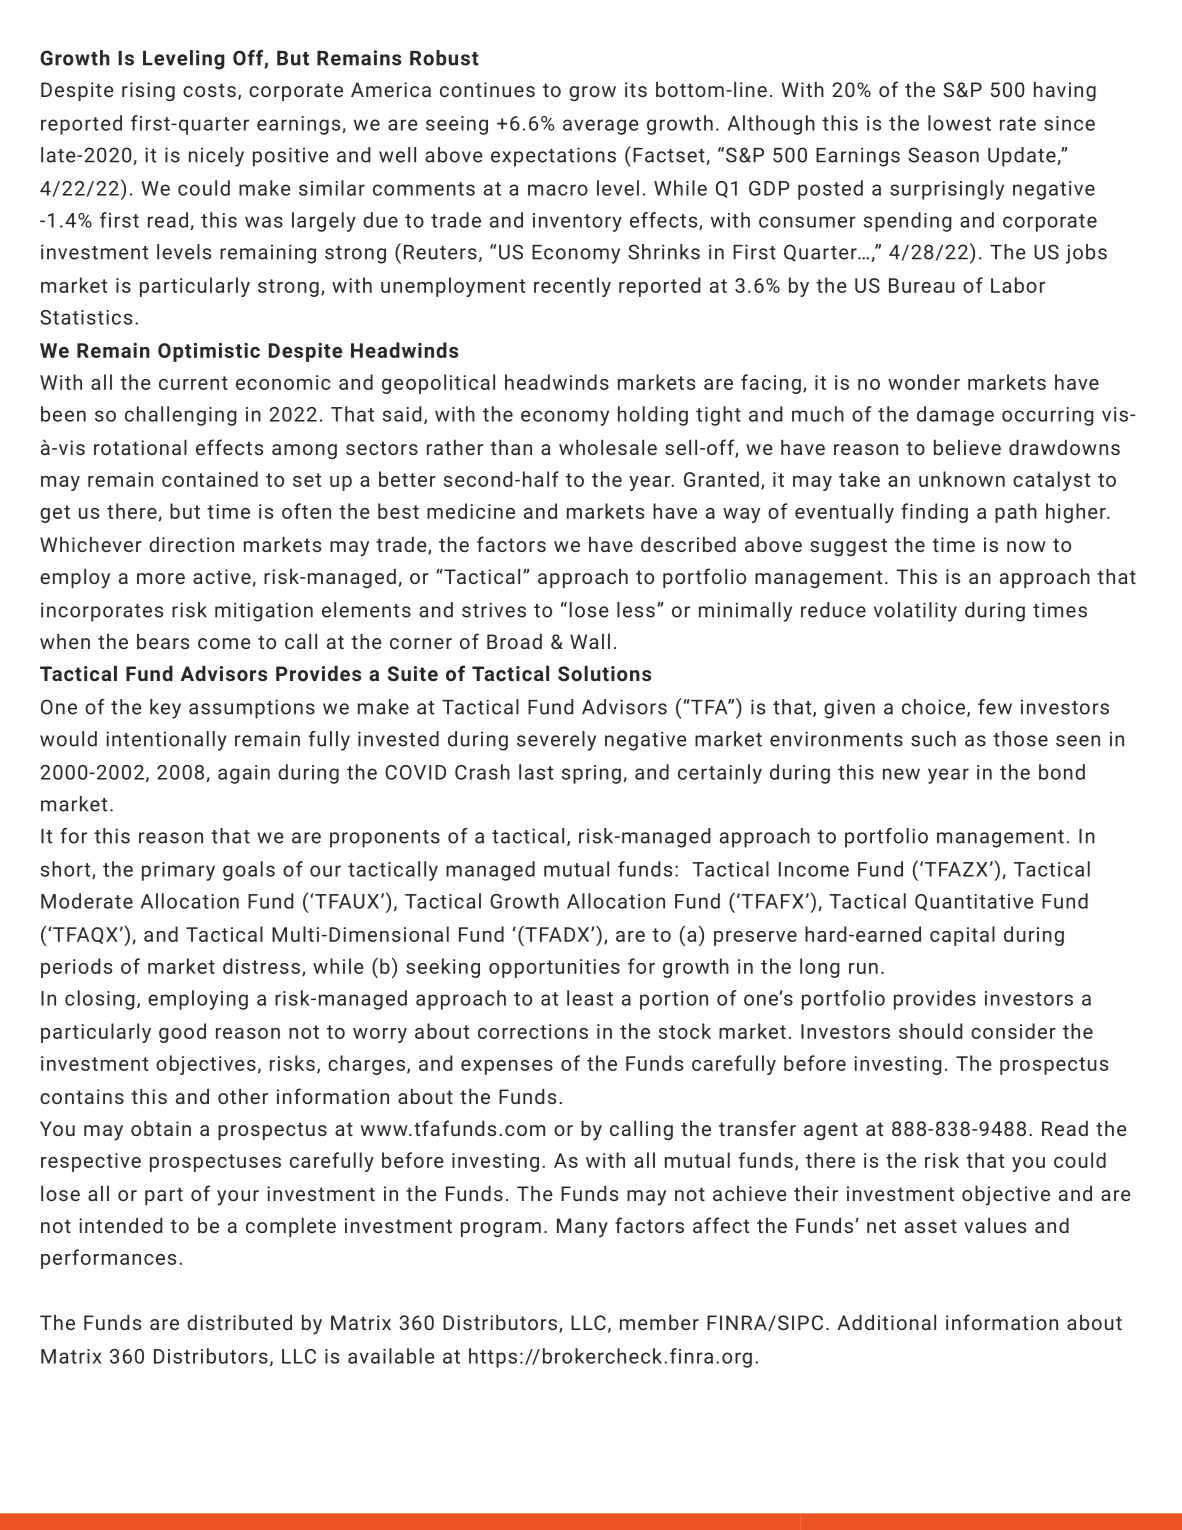  What do you see at coordinates (959, 123) in the image?
I see `lowest` at bounding box center [959, 123].
